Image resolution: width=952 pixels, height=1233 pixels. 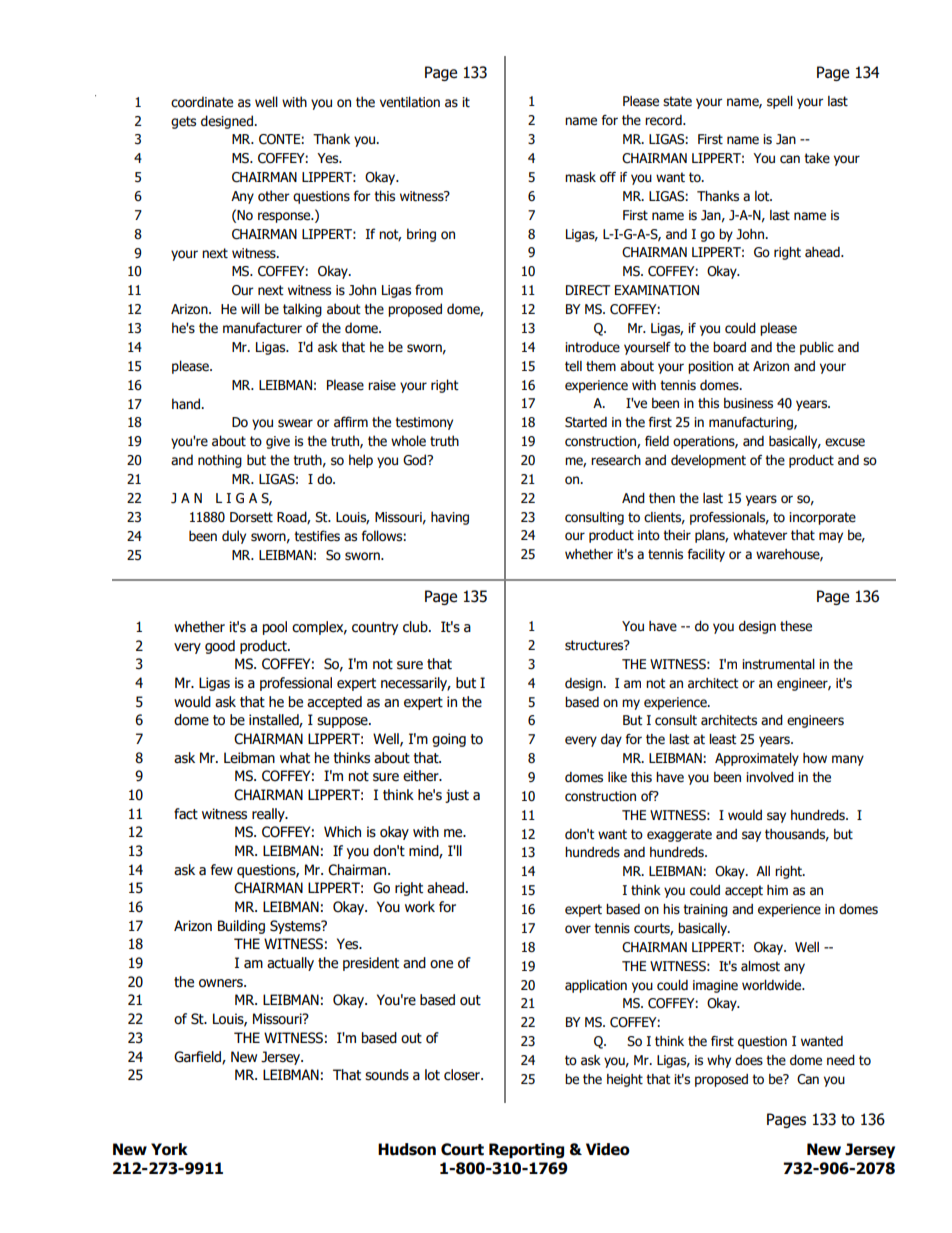 I want to click on mask, so click(x=580, y=177).
